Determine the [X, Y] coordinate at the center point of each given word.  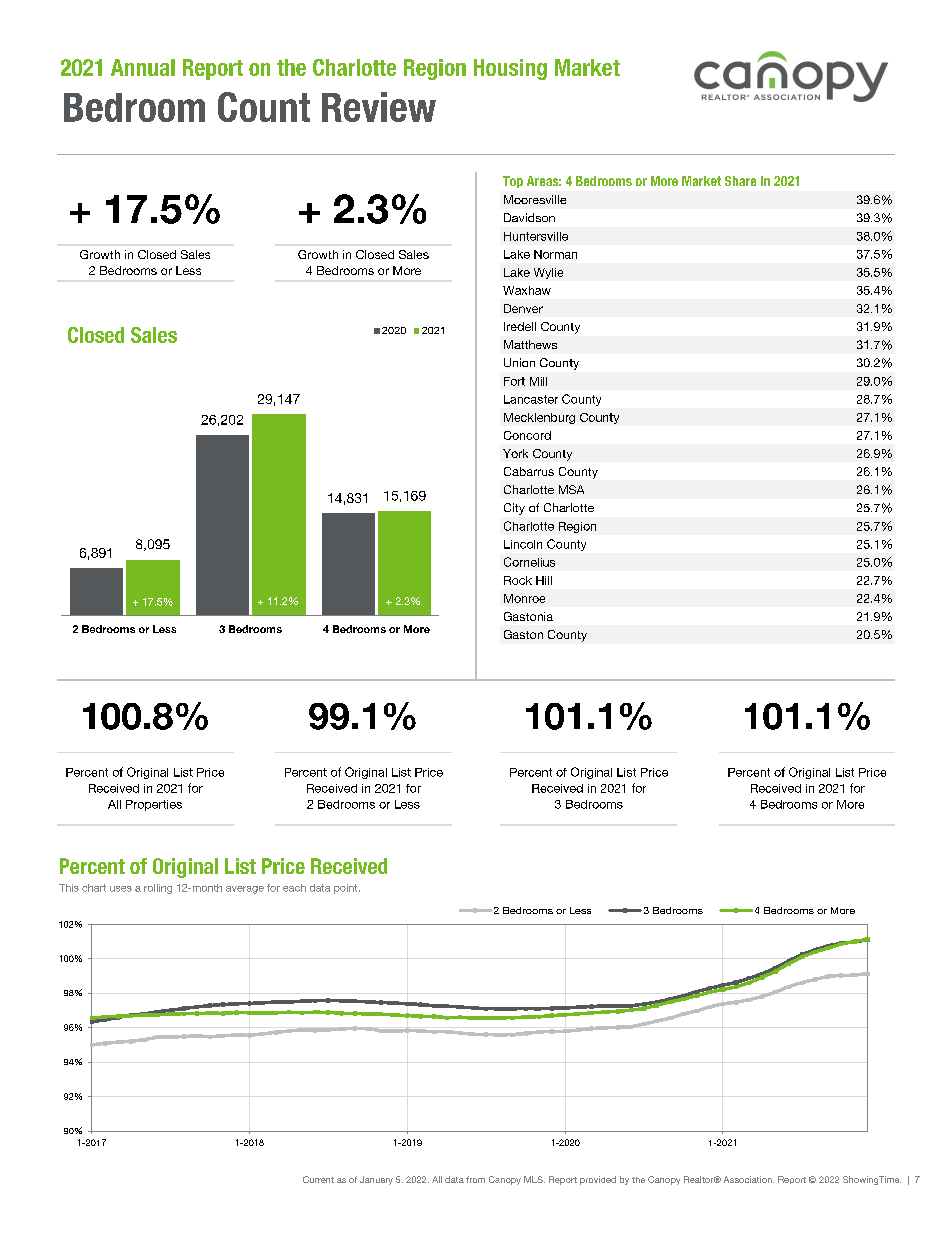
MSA [571, 489]
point [347, 889]
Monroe [524, 598]
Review [379, 107]
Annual [143, 67]
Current [318, 1179]
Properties [154, 805]
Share [740, 181]
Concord [527, 435]
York [515, 453]
